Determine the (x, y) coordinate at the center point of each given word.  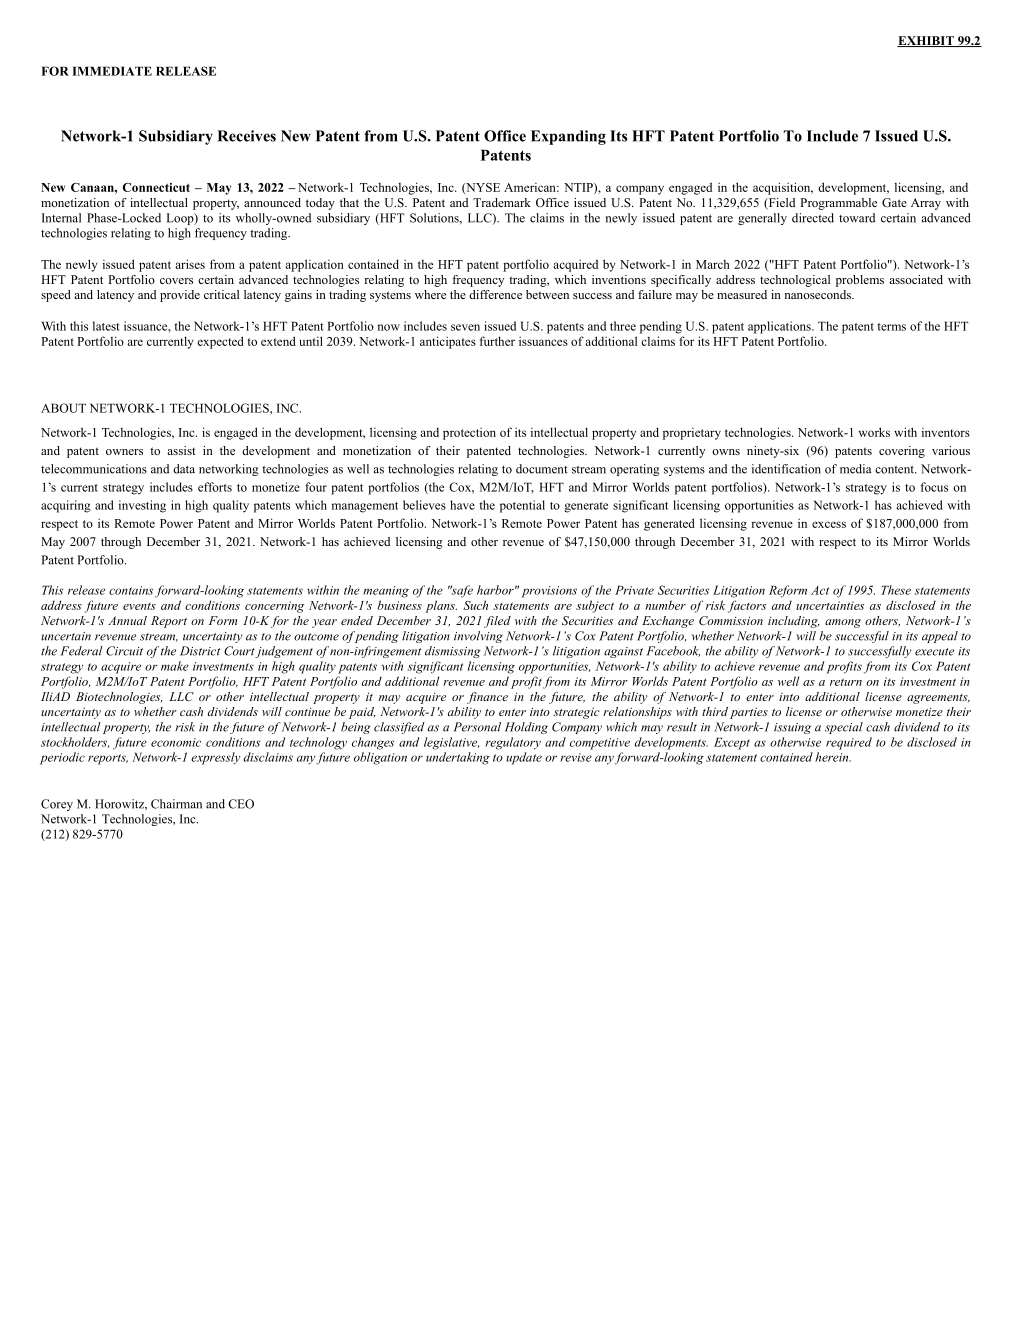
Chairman (176, 804)
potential (522, 506)
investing (142, 506)
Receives (246, 136)
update (524, 758)
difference (495, 294)
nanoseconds (818, 294)
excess (829, 524)
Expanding (568, 137)
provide (180, 296)
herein (833, 757)
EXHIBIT (926, 41)
